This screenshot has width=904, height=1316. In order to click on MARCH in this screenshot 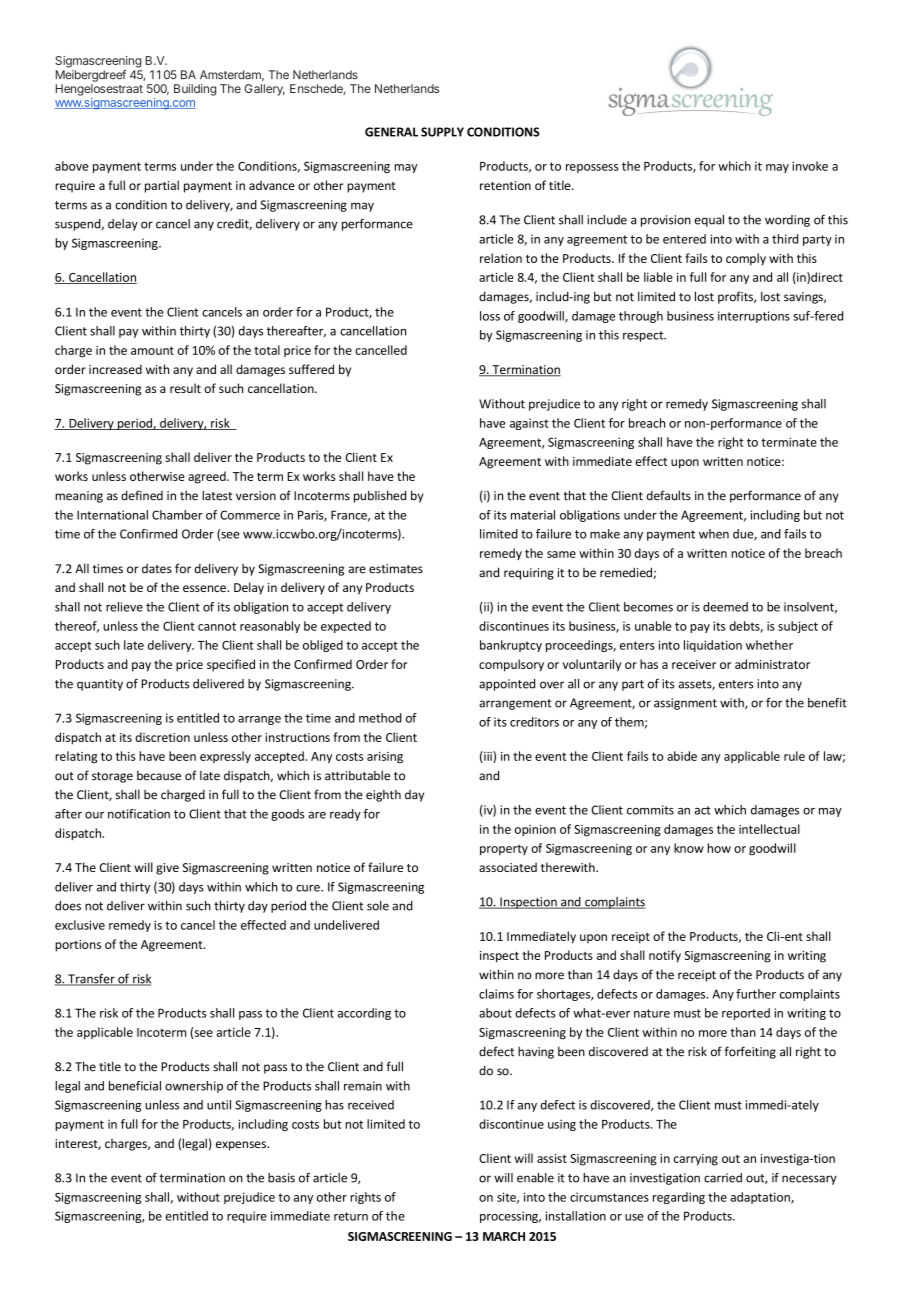, I will do `click(504, 1236)`.
